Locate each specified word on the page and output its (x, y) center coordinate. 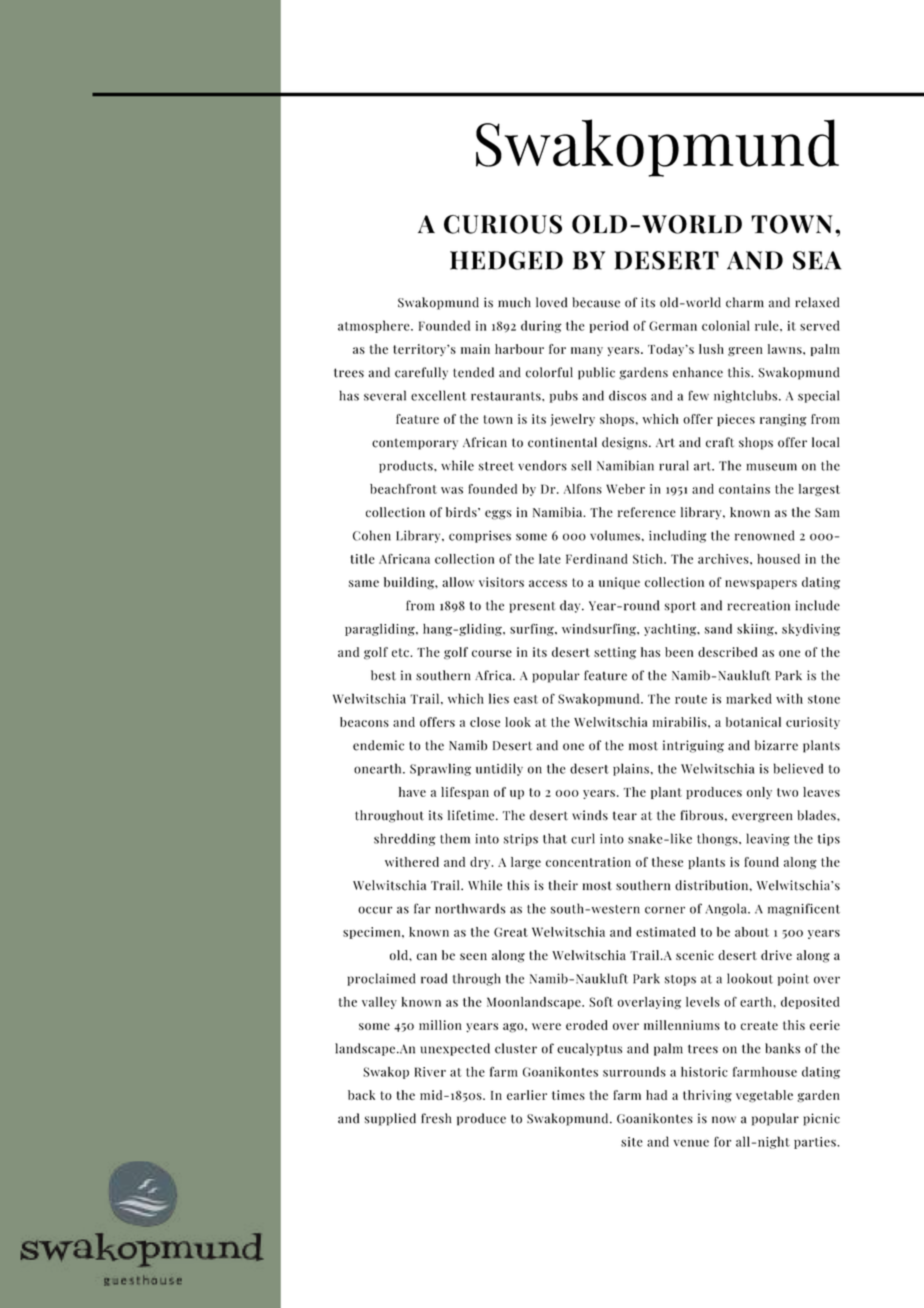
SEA (817, 260)
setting (615, 653)
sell (581, 465)
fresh (436, 1118)
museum (772, 467)
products (407, 466)
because (596, 302)
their (563, 885)
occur (375, 910)
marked (749, 698)
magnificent (804, 909)
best (383, 675)
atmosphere (375, 326)
